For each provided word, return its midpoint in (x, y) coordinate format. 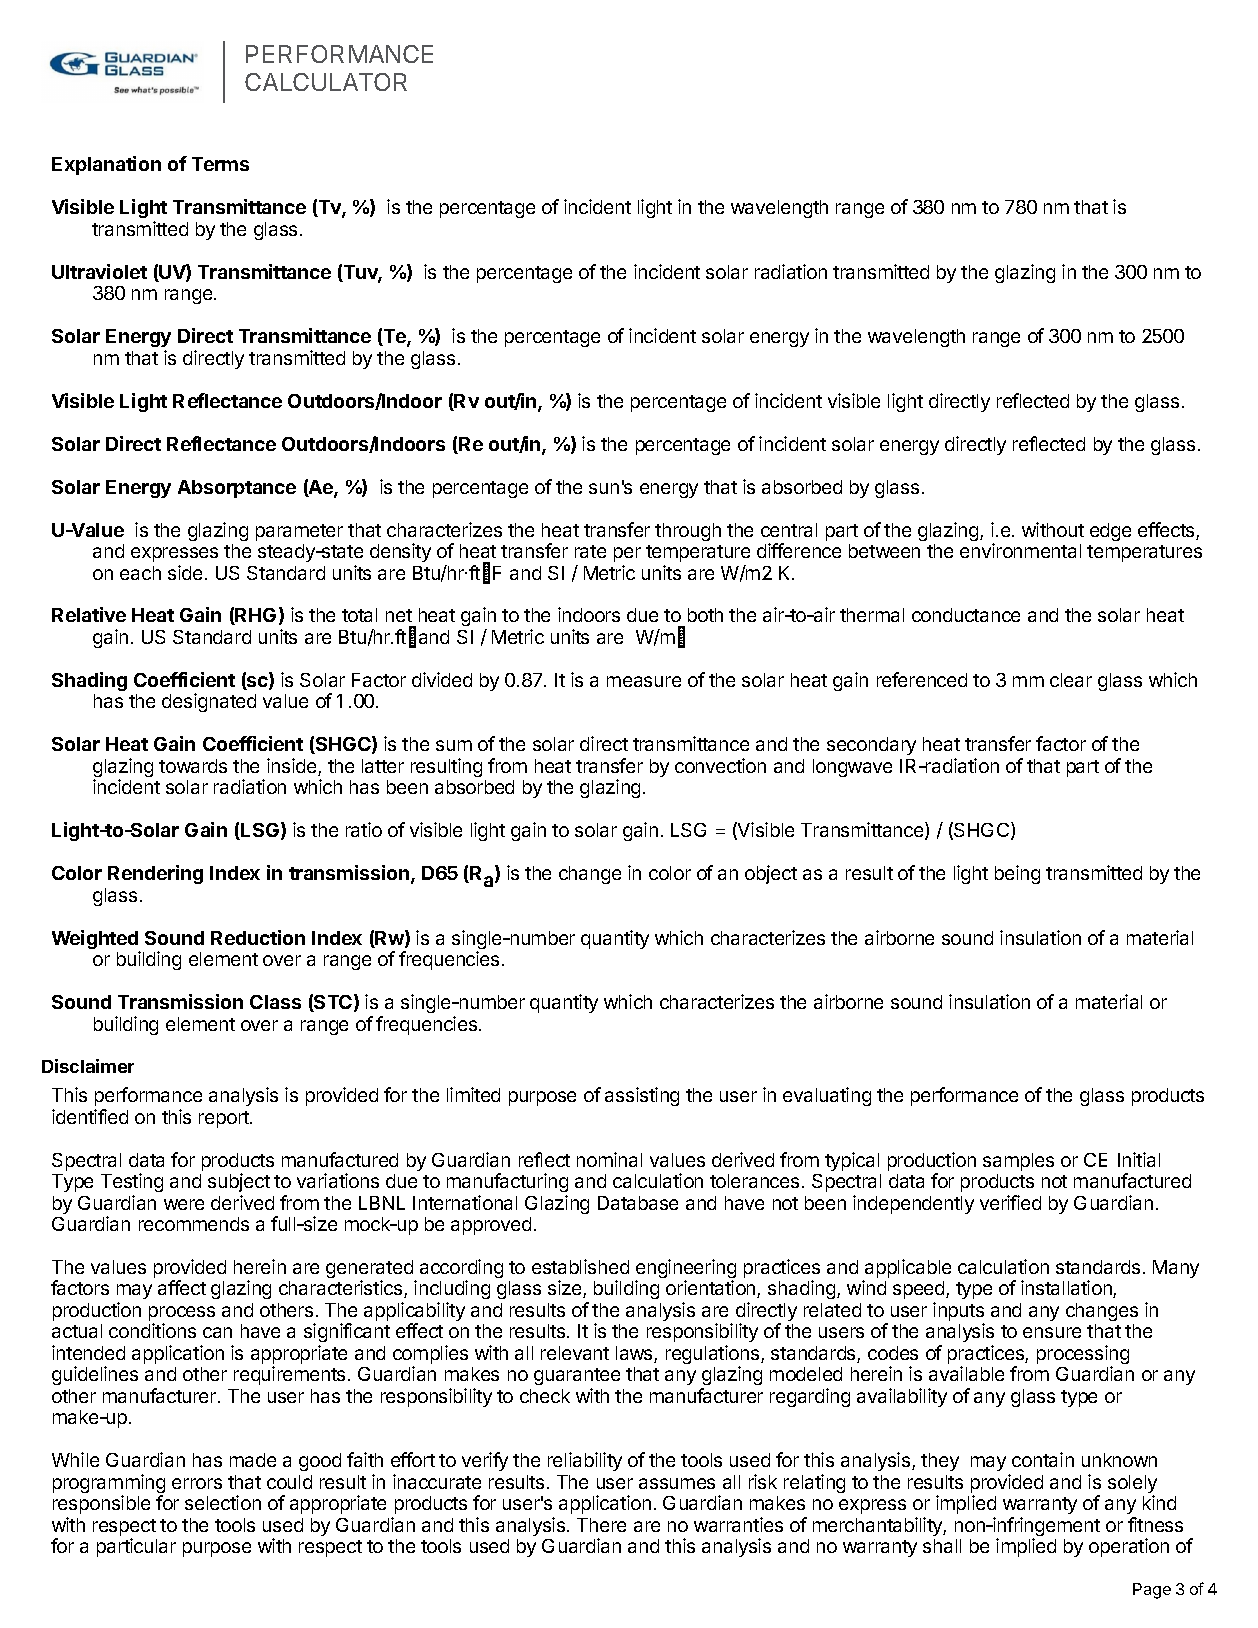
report (225, 1119)
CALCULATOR (326, 82)
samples (1018, 1162)
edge (1110, 532)
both (705, 615)
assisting (642, 1096)
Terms (220, 164)
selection (223, 1502)
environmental (1020, 550)
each (140, 573)
